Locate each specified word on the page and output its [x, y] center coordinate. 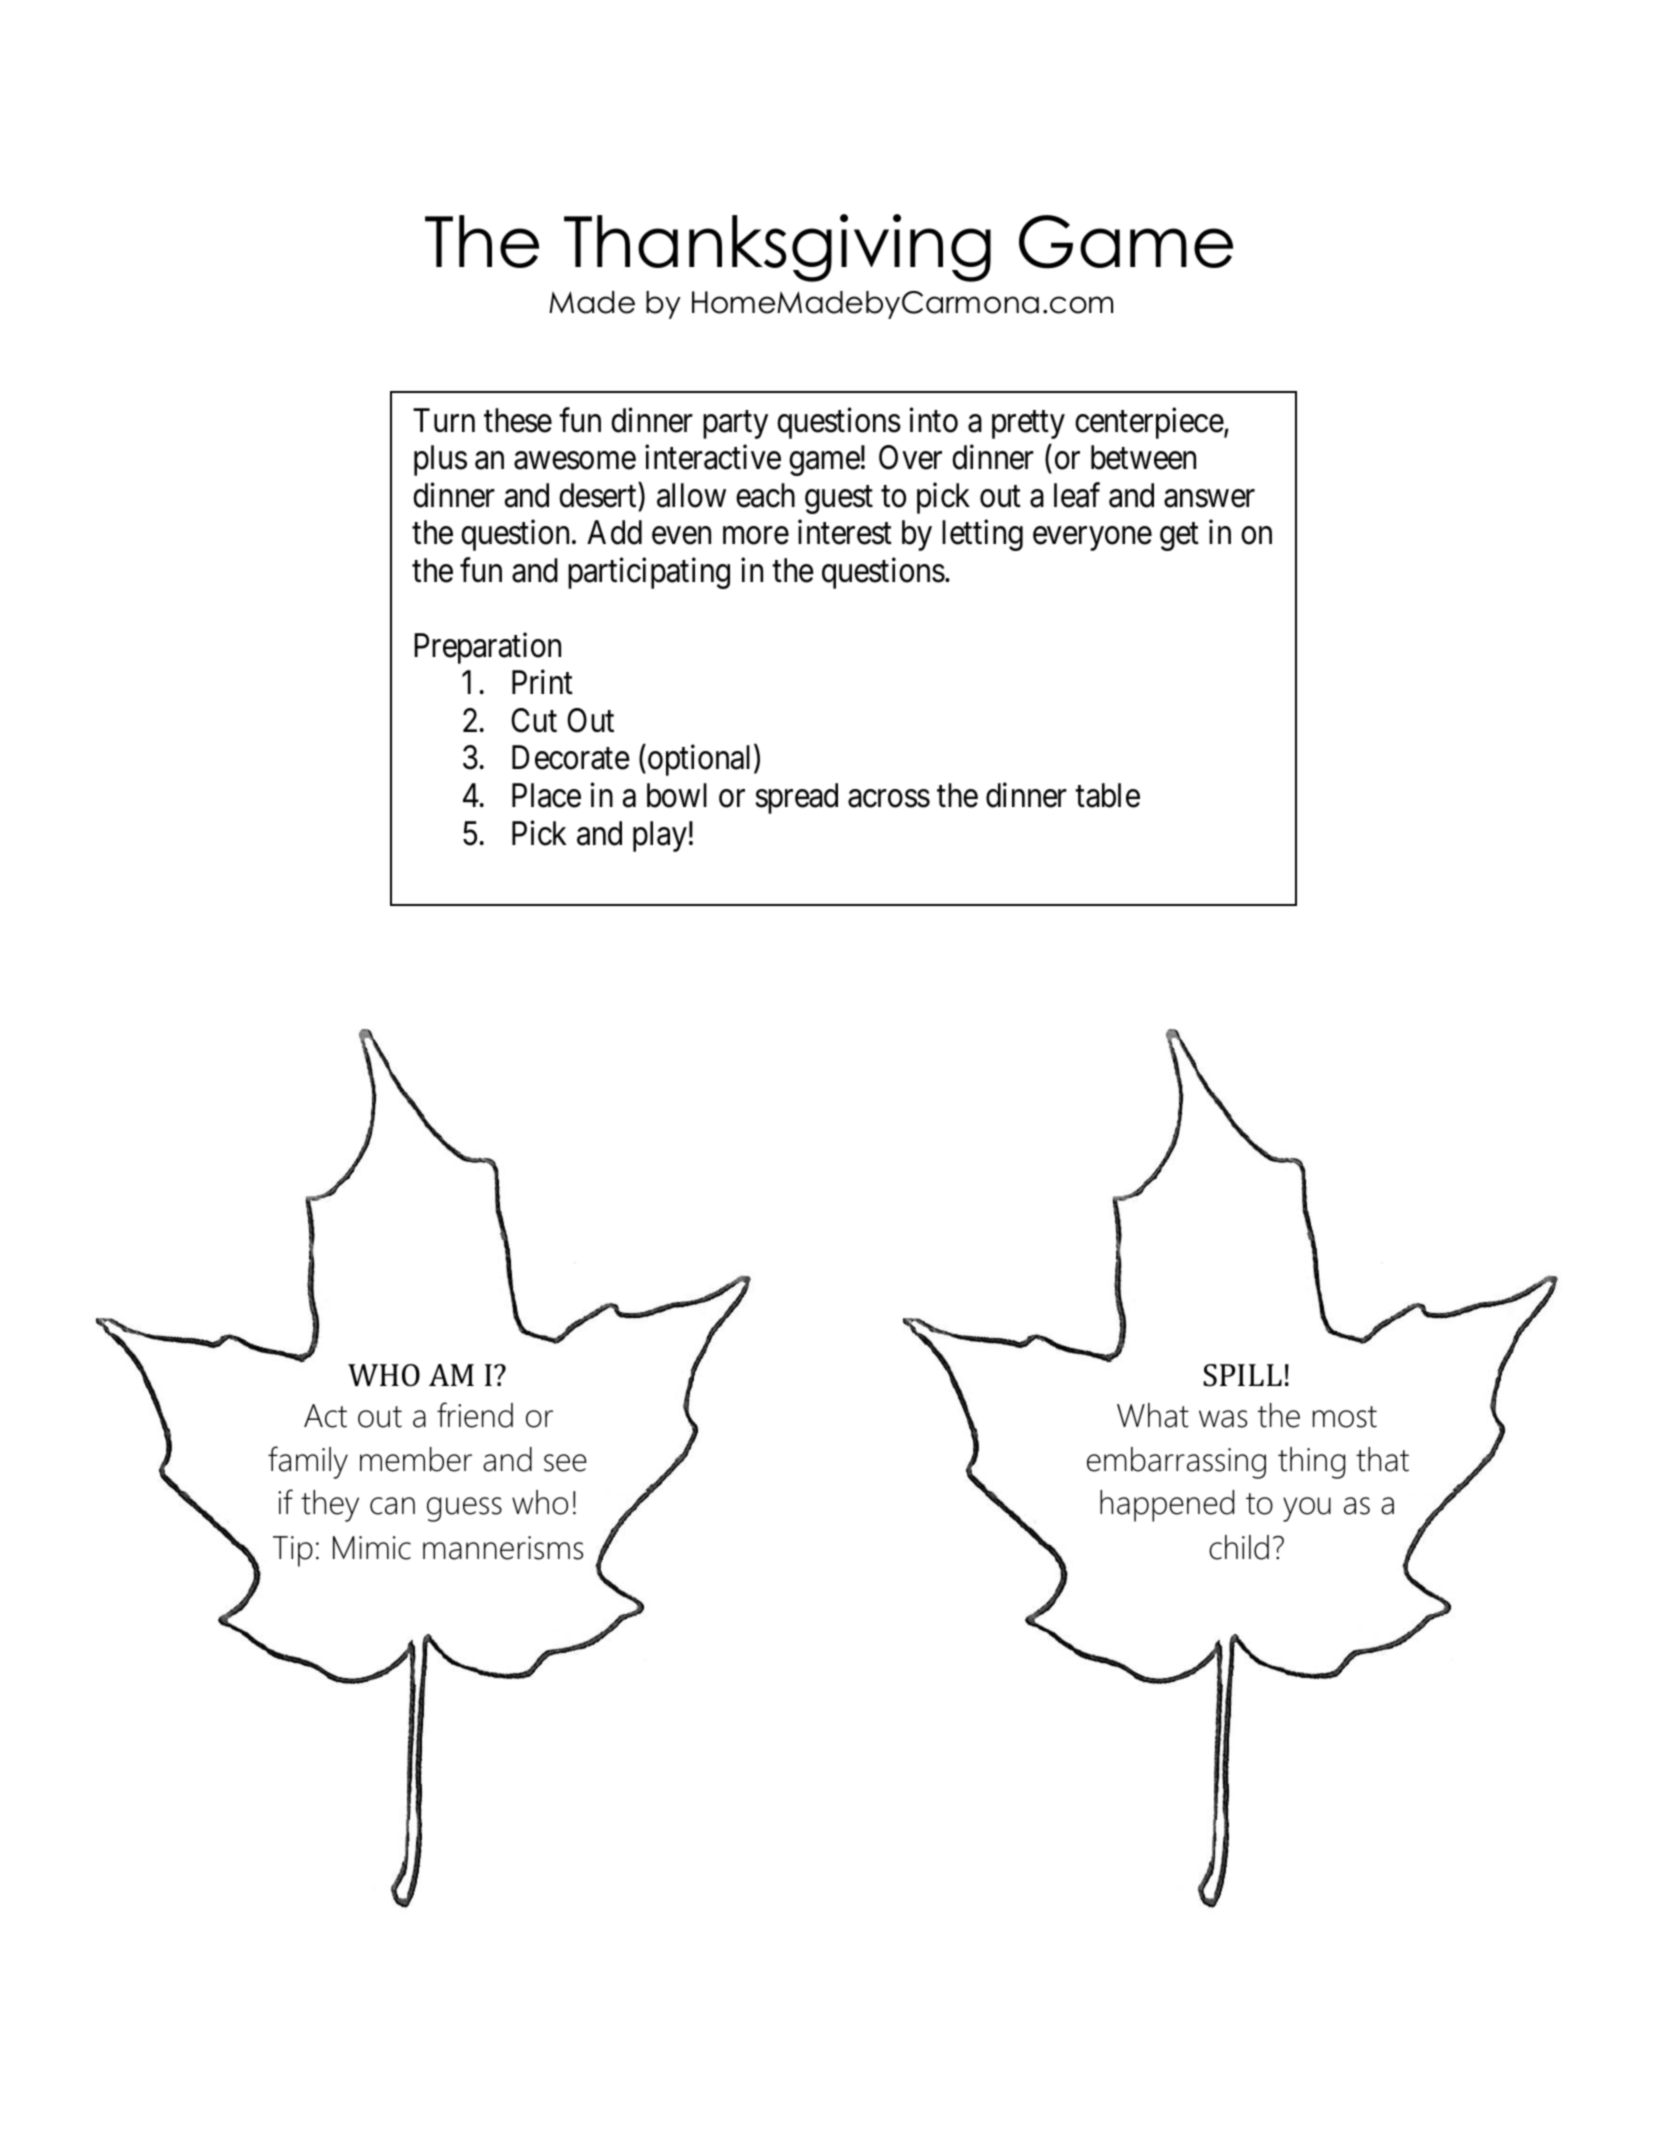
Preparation [487, 648]
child [1239, 1547]
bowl [677, 795]
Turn [444, 420]
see [565, 1463]
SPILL [1242, 1375]
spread [797, 798]
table [1107, 795]
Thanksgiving [777, 248]
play [660, 836]
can [392, 1506]
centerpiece [1149, 423]
